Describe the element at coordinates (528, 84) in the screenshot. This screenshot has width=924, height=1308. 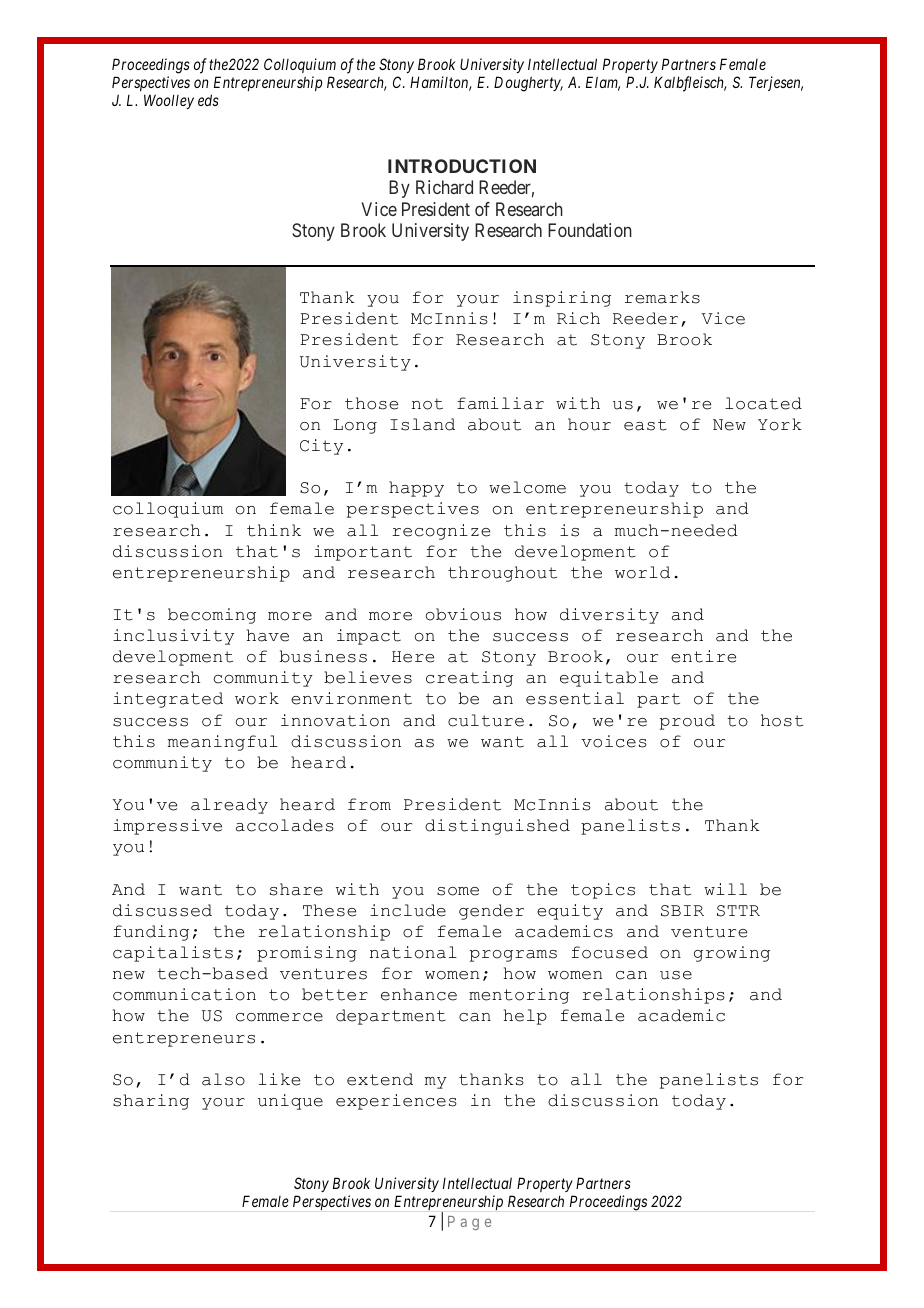
I see `Dougherty` at that location.
